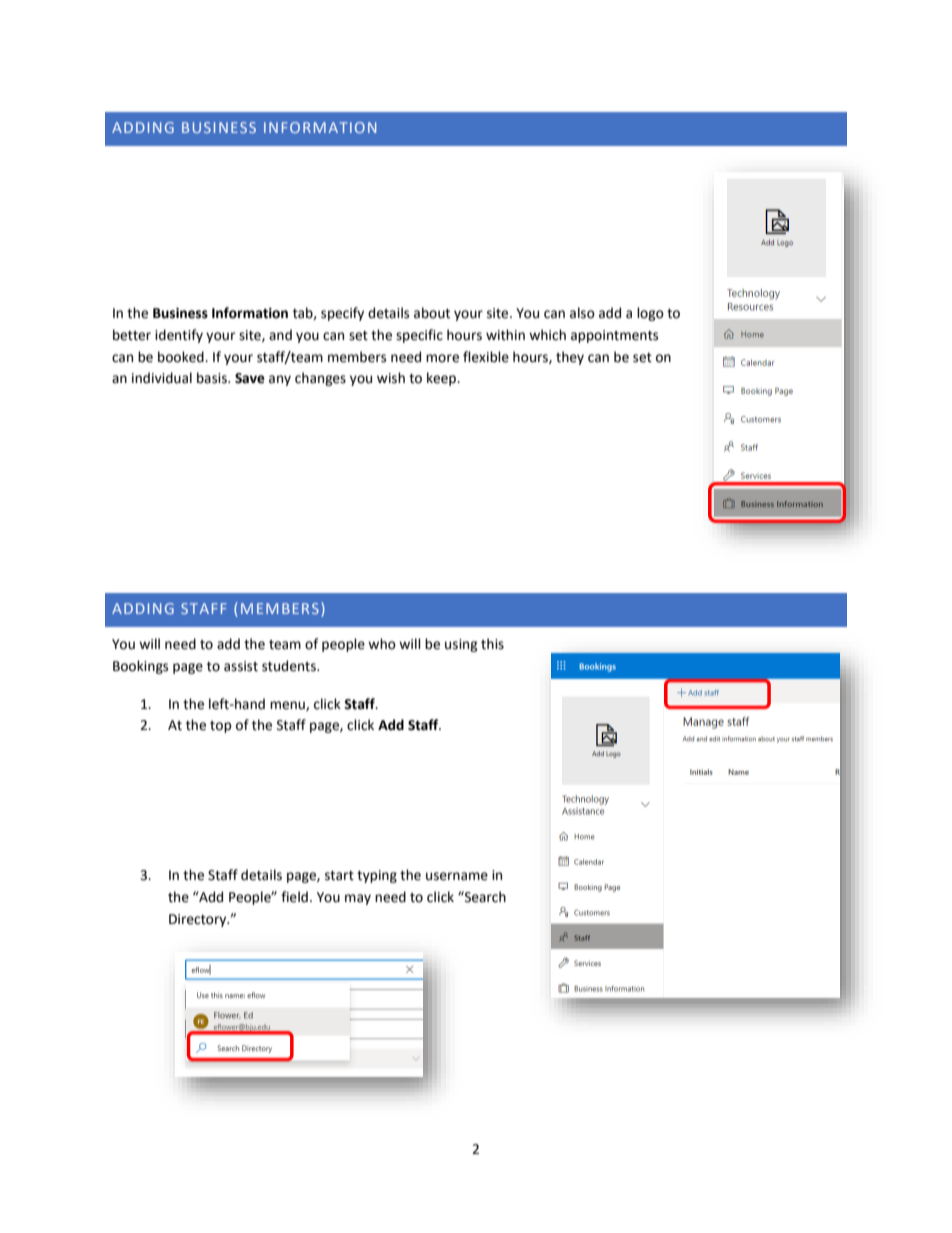 This screenshot has height=1233, width=952. Describe the element at coordinates (358, 899) in the screenshot. I see `may` at that location.
